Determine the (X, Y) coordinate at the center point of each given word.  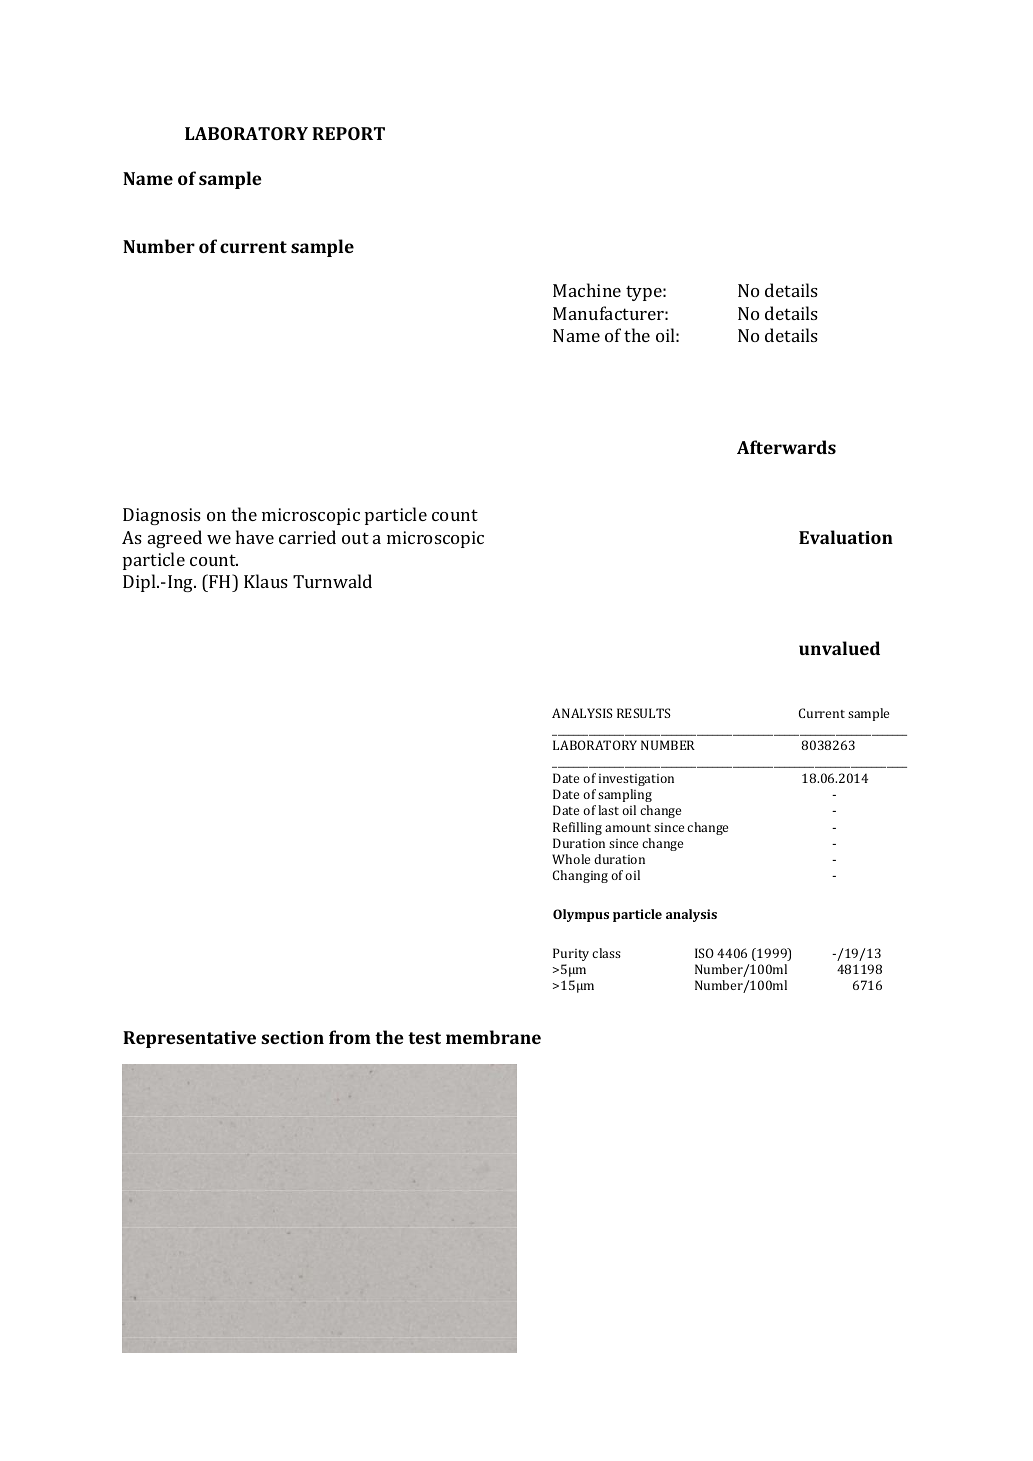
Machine (587, 290)
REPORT (348, 133)
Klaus (266, 581)
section (292, 1037)
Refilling (577, 828)
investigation (636, 780)
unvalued (839, 648)
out (355, 538)
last (608, 810)
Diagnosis (162, 516)
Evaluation (846, 537)
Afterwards (786, 447)
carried (307, 537)
